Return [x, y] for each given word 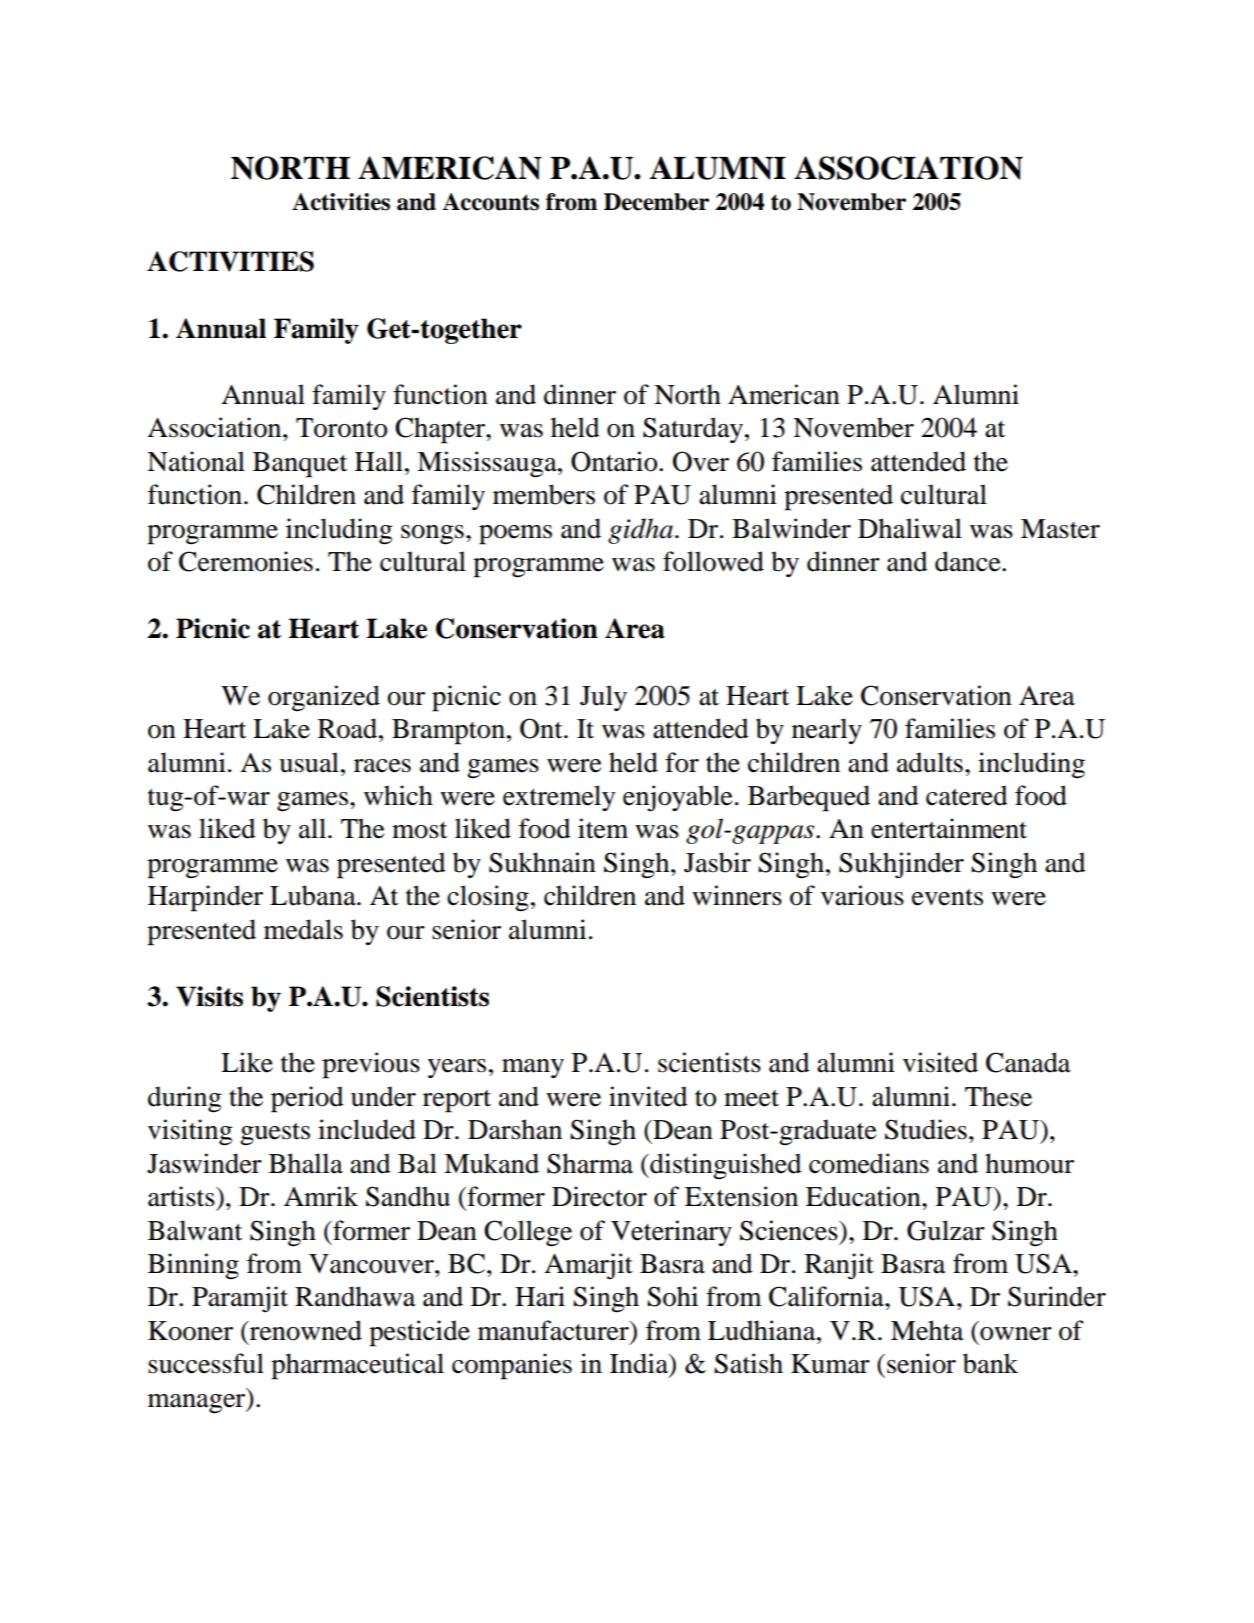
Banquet [300, 465]
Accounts [490, 202]
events [947, 897]
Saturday [694, 430]
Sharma [590, 1163]
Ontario [615, 461]
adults [930, 762]
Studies [926, 1129]
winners [737, 895]
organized [324, 698]
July [603, 698]
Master [1060, 529]
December [656, 202]
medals [303, 929]
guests [275, 1134]
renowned [305, 1330]
